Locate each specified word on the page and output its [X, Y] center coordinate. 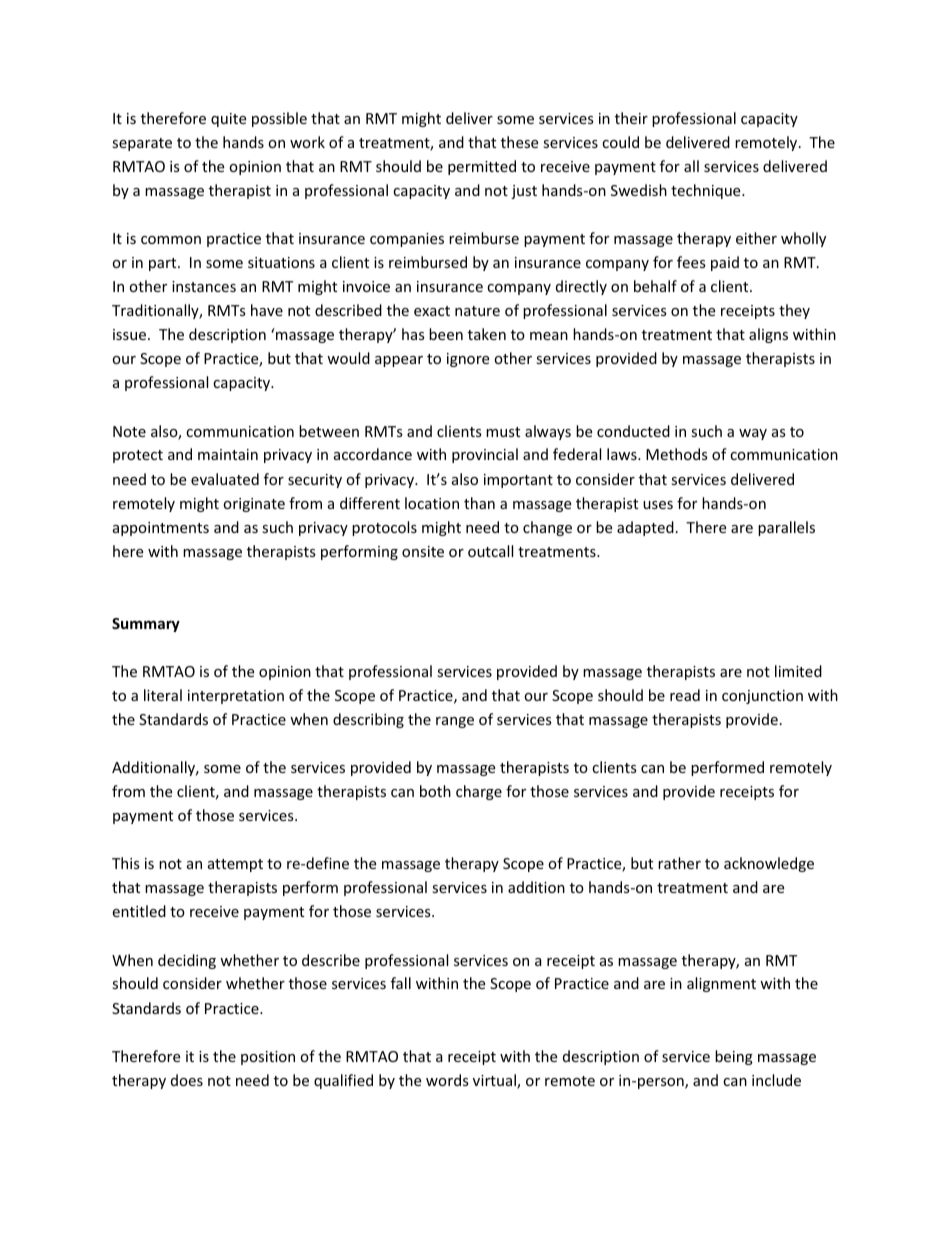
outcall [490, 551]
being [734, 1057]
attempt [235, 865]
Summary [146, 625]
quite [228, 120]
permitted [482, 167]
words [447, 1080]
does [187, 1080]
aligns [768, 335]
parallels [786, 528]
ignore [468, 360]
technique [707, 191]
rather [679, 863]
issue [131, 334]
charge [479, 792]
